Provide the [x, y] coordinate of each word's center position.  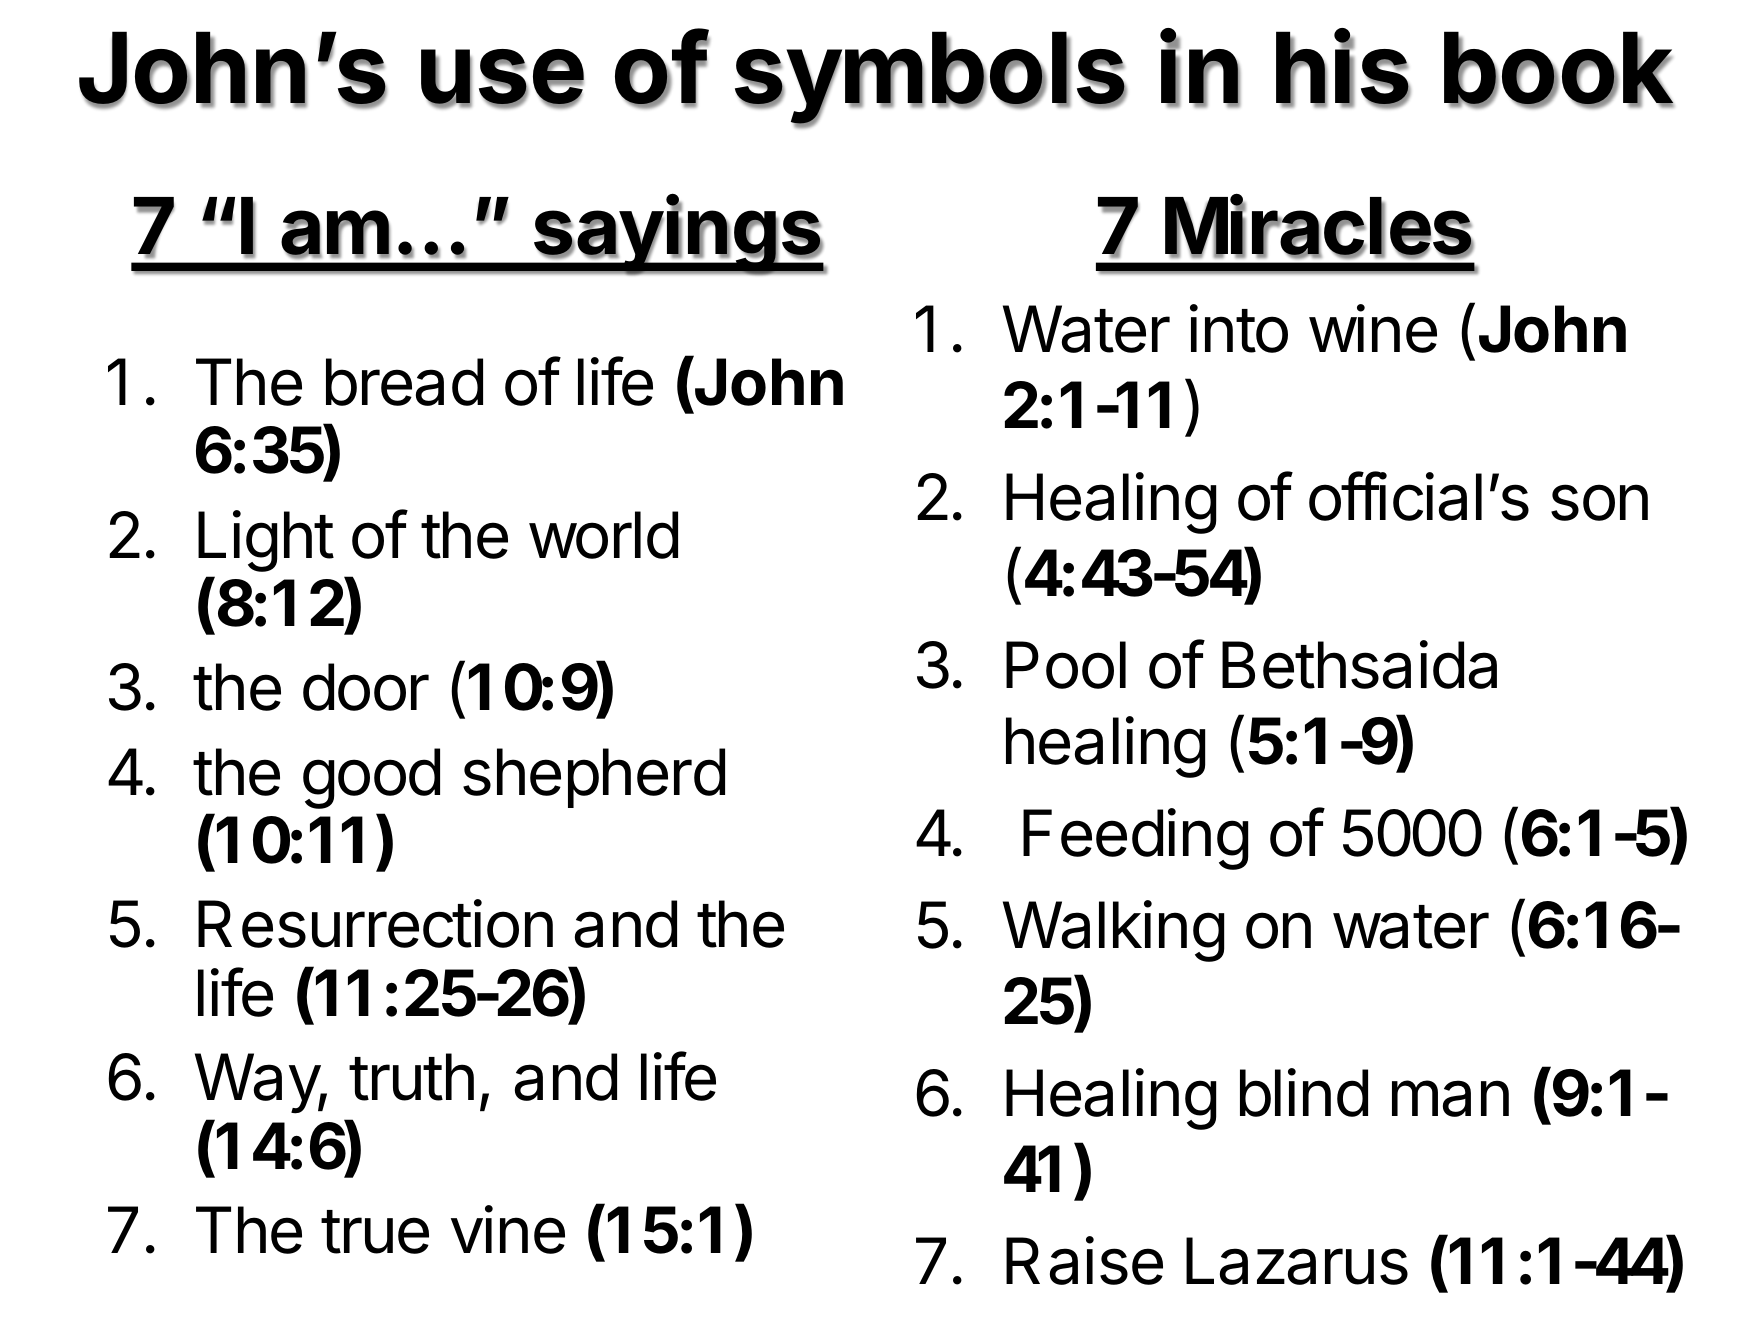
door [366, 687]
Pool [1066, 665]
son [1599, 502]
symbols [931, 79]
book [1559, 69]
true [375, 1232]
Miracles [1319, 226]
